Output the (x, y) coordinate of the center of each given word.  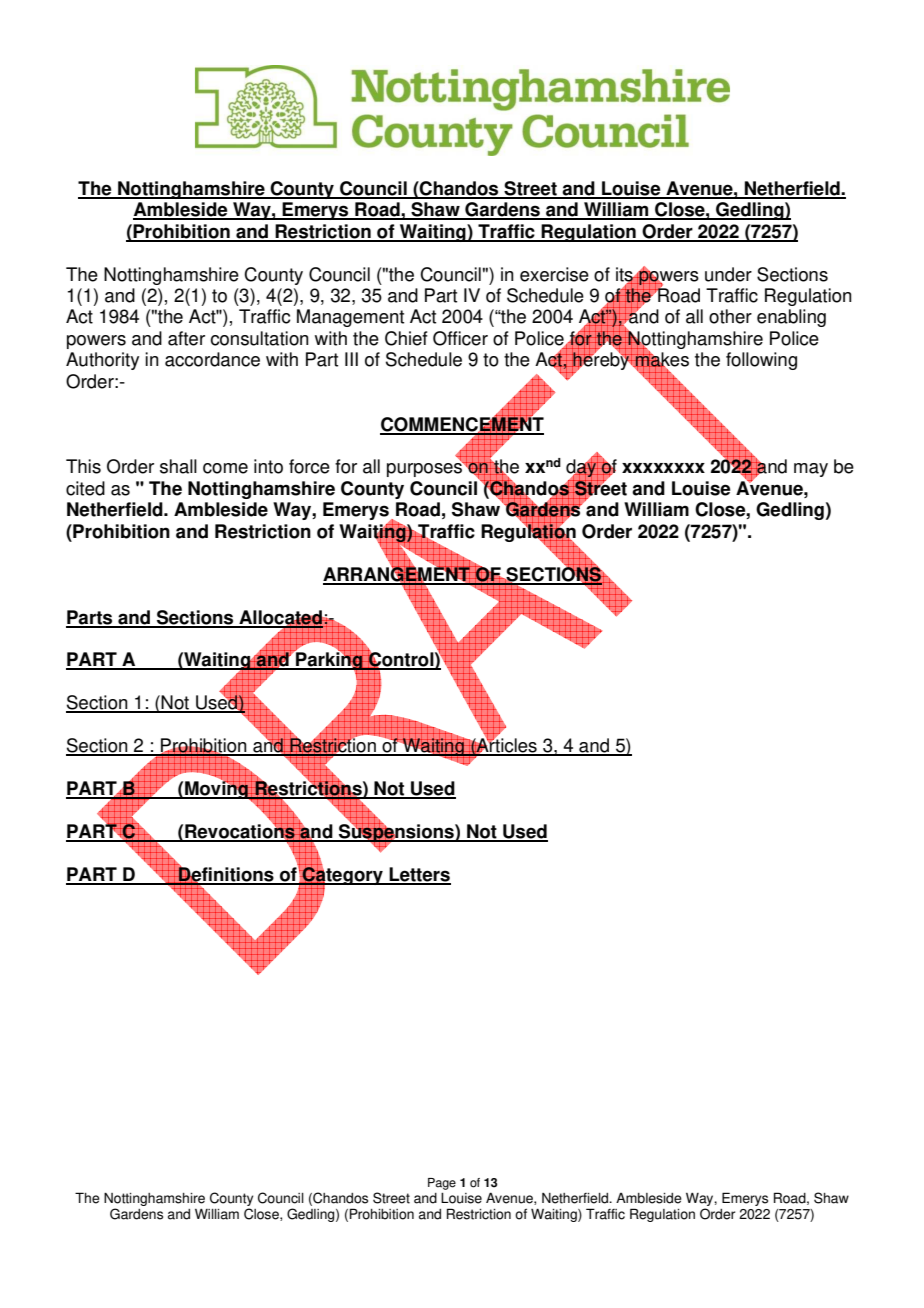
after (186, 338)
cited (85, 488)
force (309, 466)
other (730, 316)
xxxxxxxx (663, 468)
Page (442, 1184)
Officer (460, 338)
